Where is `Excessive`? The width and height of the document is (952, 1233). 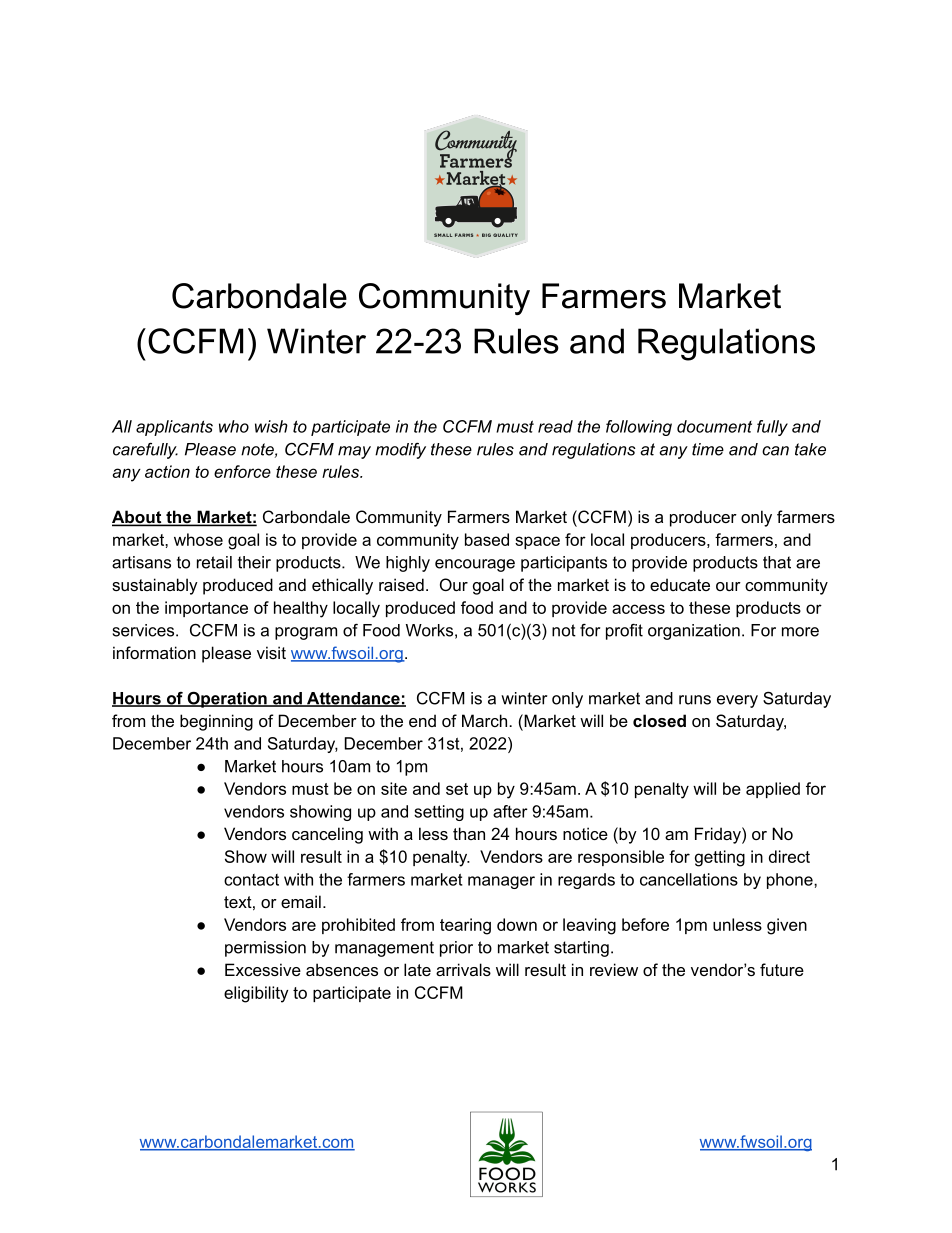 Excessive is located at coordinates (263, 969).
